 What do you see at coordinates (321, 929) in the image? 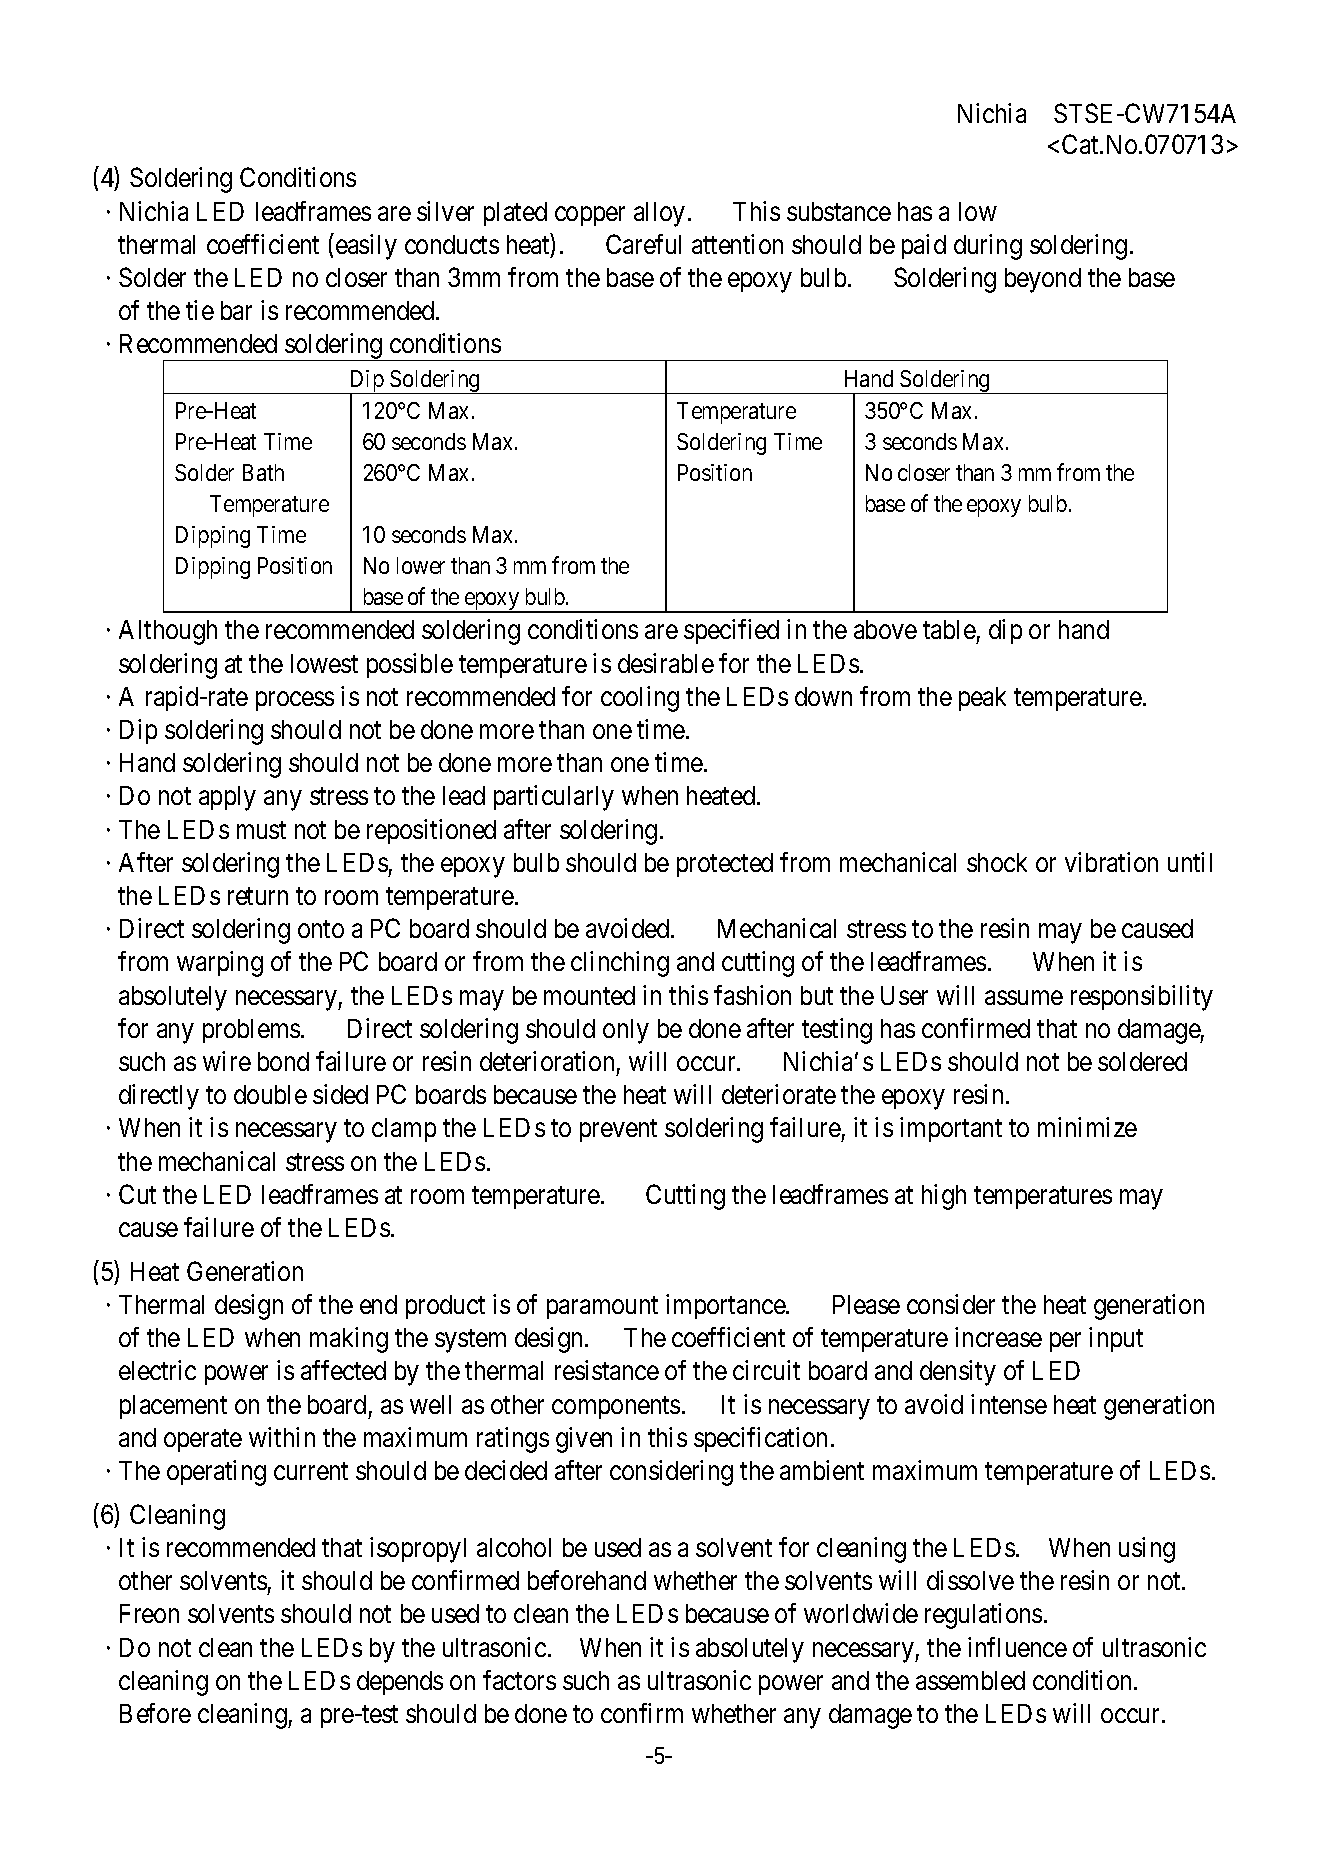
I see `onto` at bounding box center [321, 929].
